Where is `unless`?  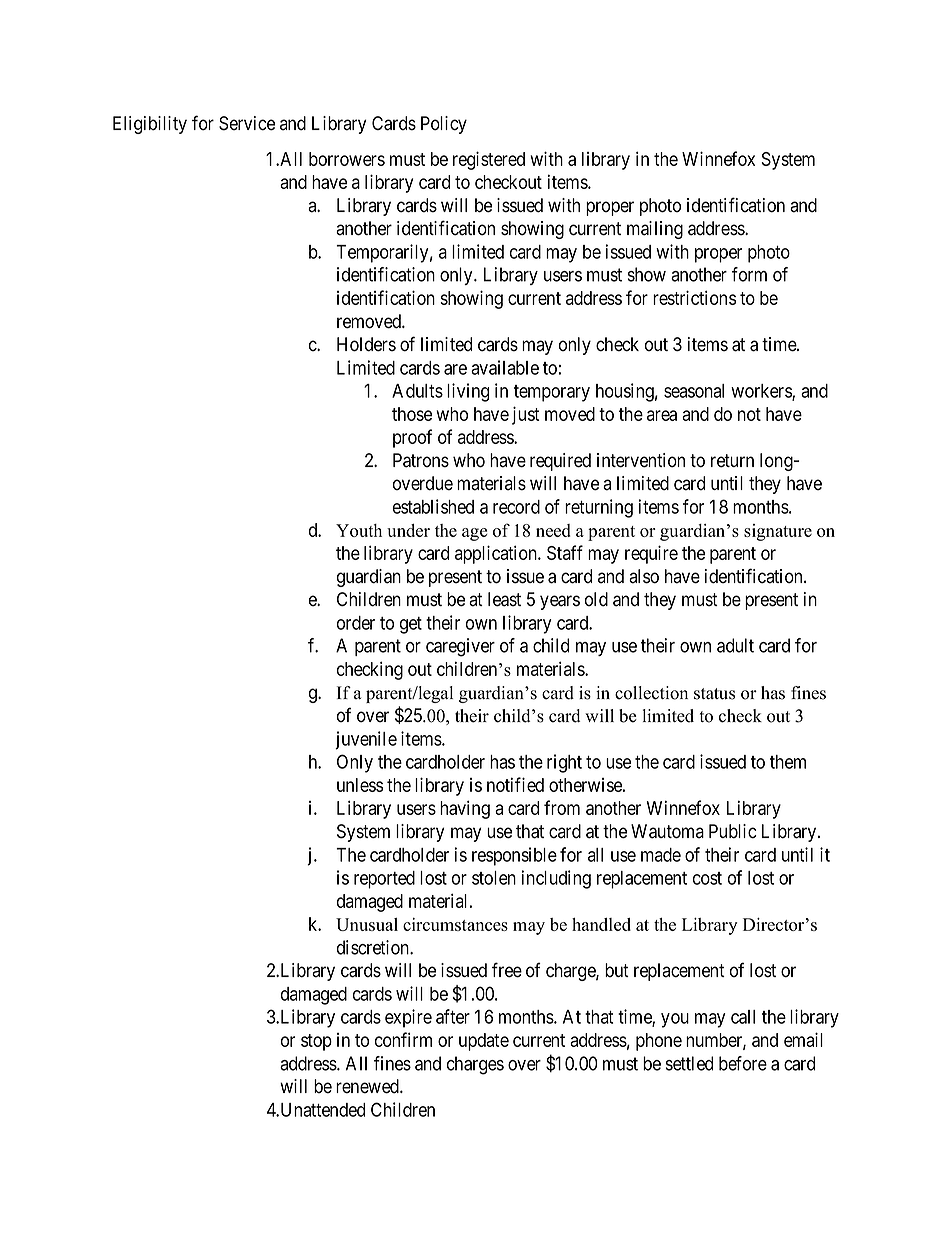
unless is located at coordinates (360, 785).
